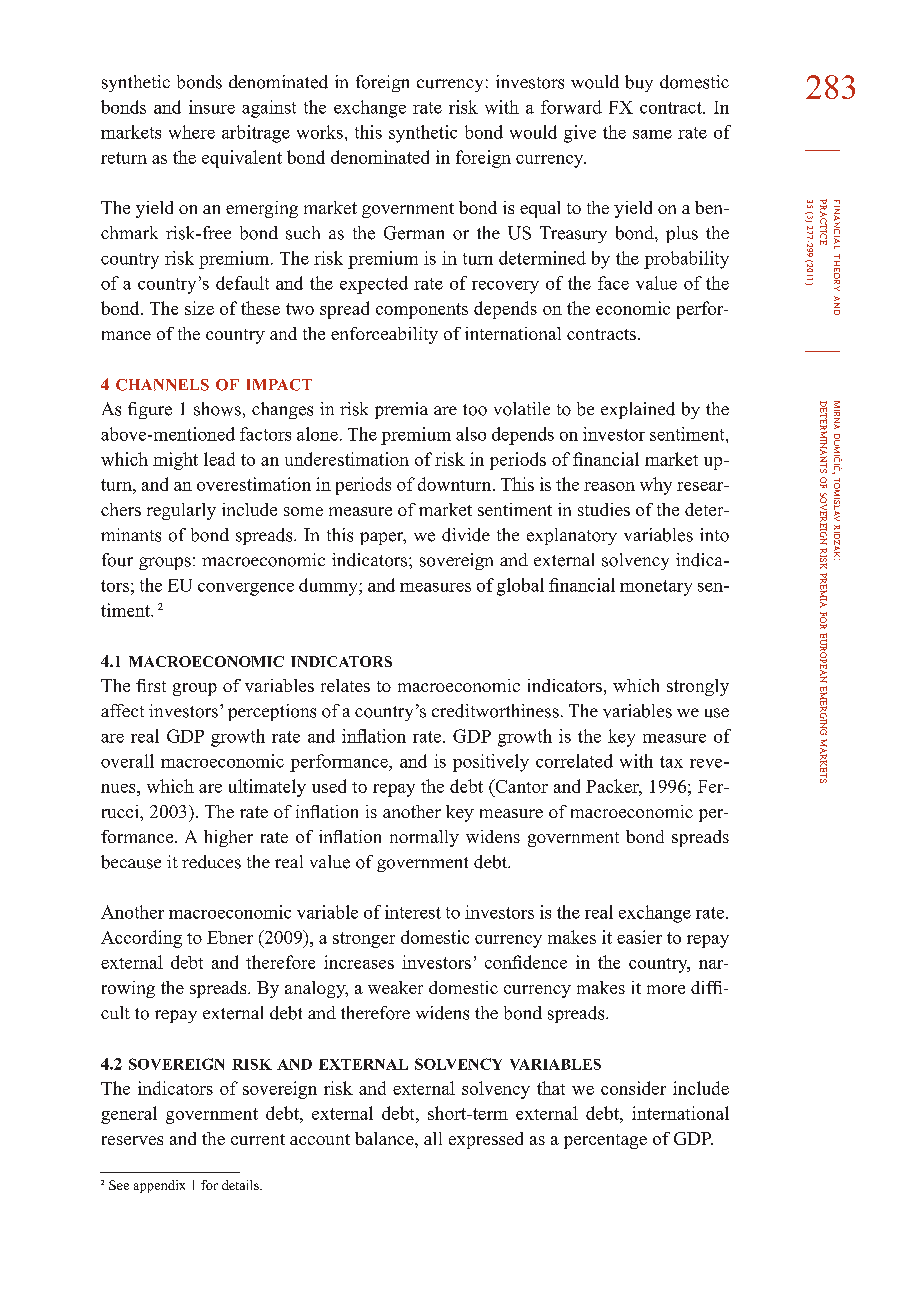  I want to click on appendix, so click(159, 1186).
